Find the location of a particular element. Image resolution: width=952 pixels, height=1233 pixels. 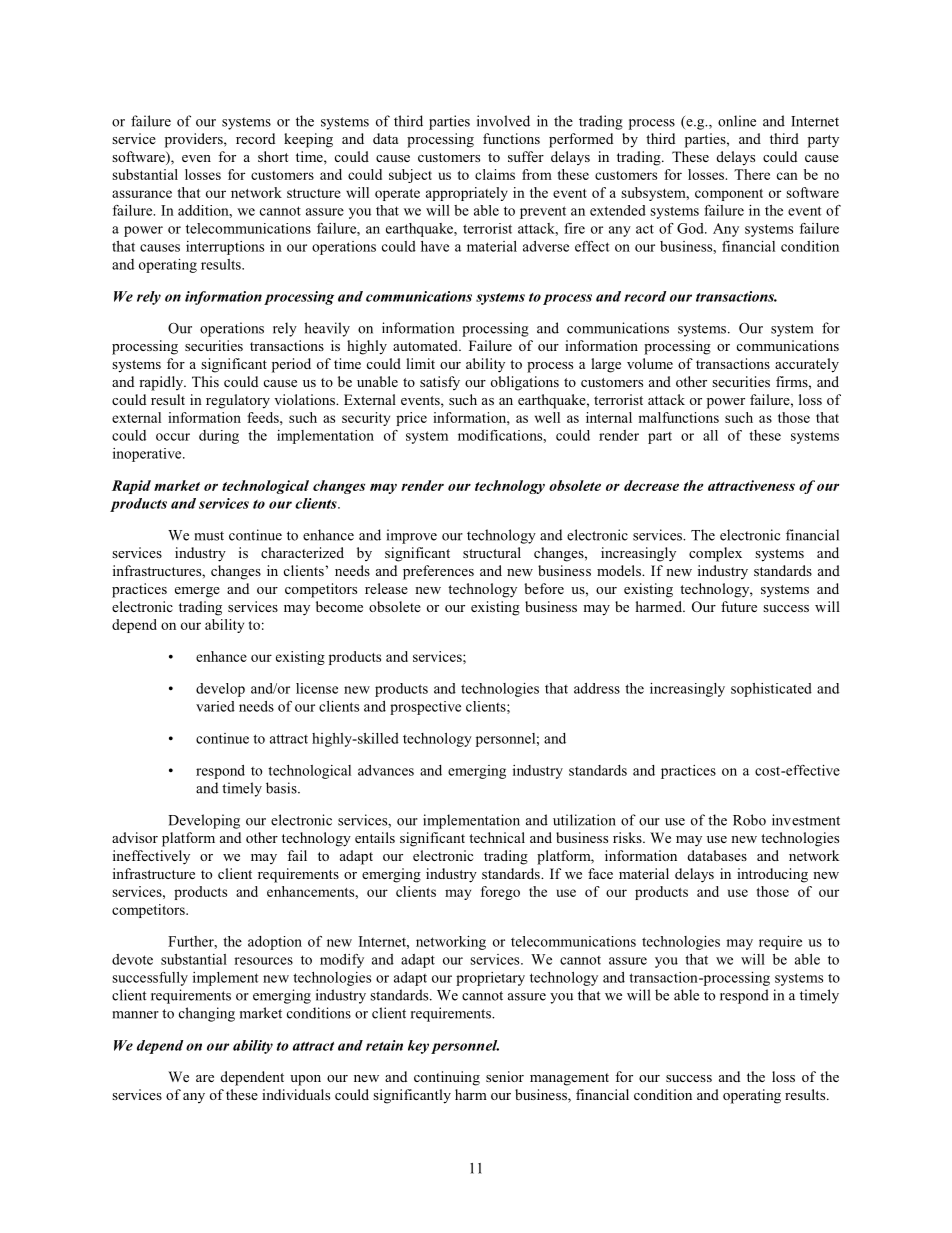

changing is located at coordinates (207, 1014).
